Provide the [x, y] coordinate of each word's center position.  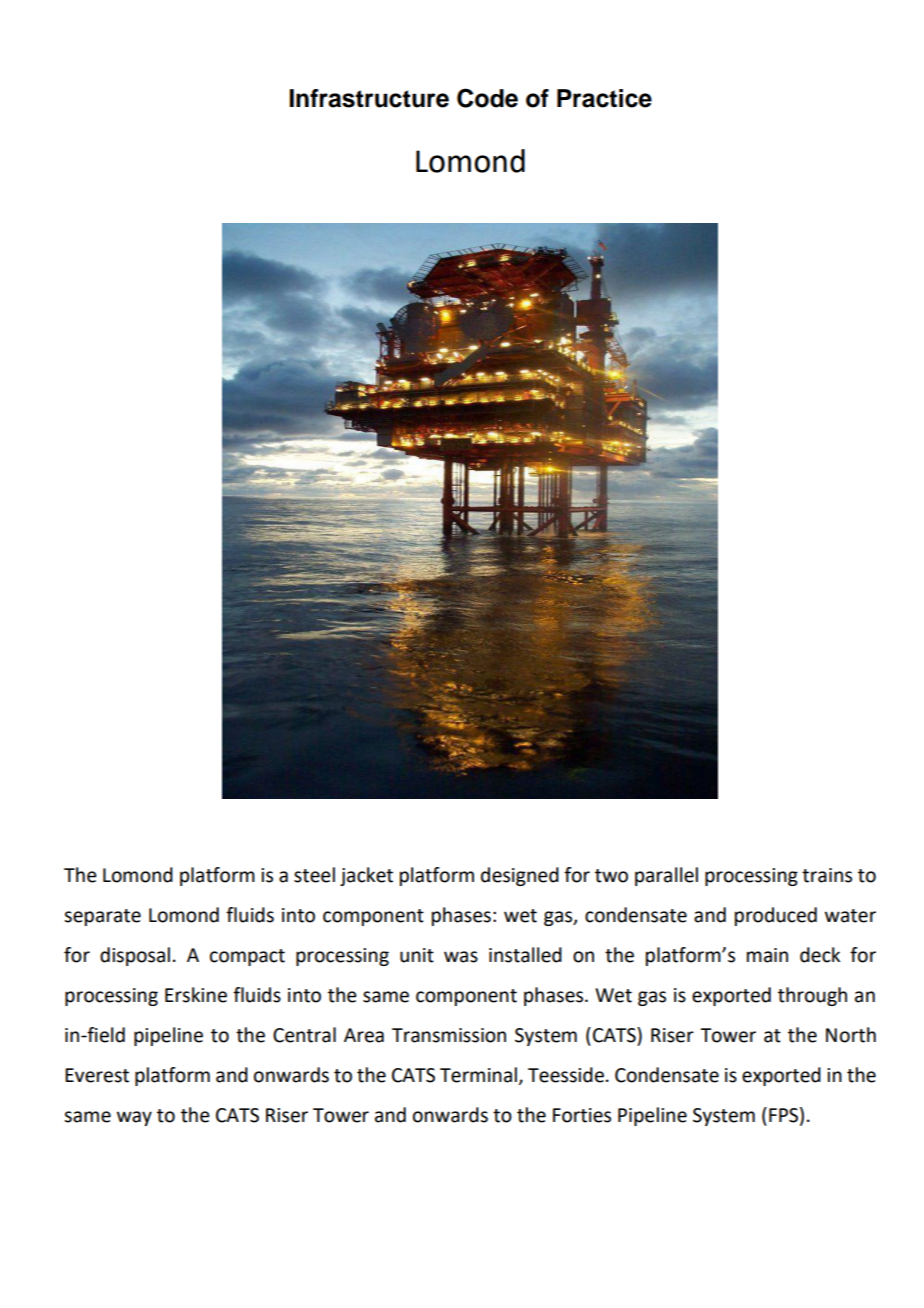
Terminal [478, 1075]
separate [102, 917]
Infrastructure [369, 98]
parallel [666, 876]
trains [827, 875]
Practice [604, 98]
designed [520, 876]
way [134, 1118]
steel [314, 875]
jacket [366, 876]
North [851, 1035]
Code [487, 98]
